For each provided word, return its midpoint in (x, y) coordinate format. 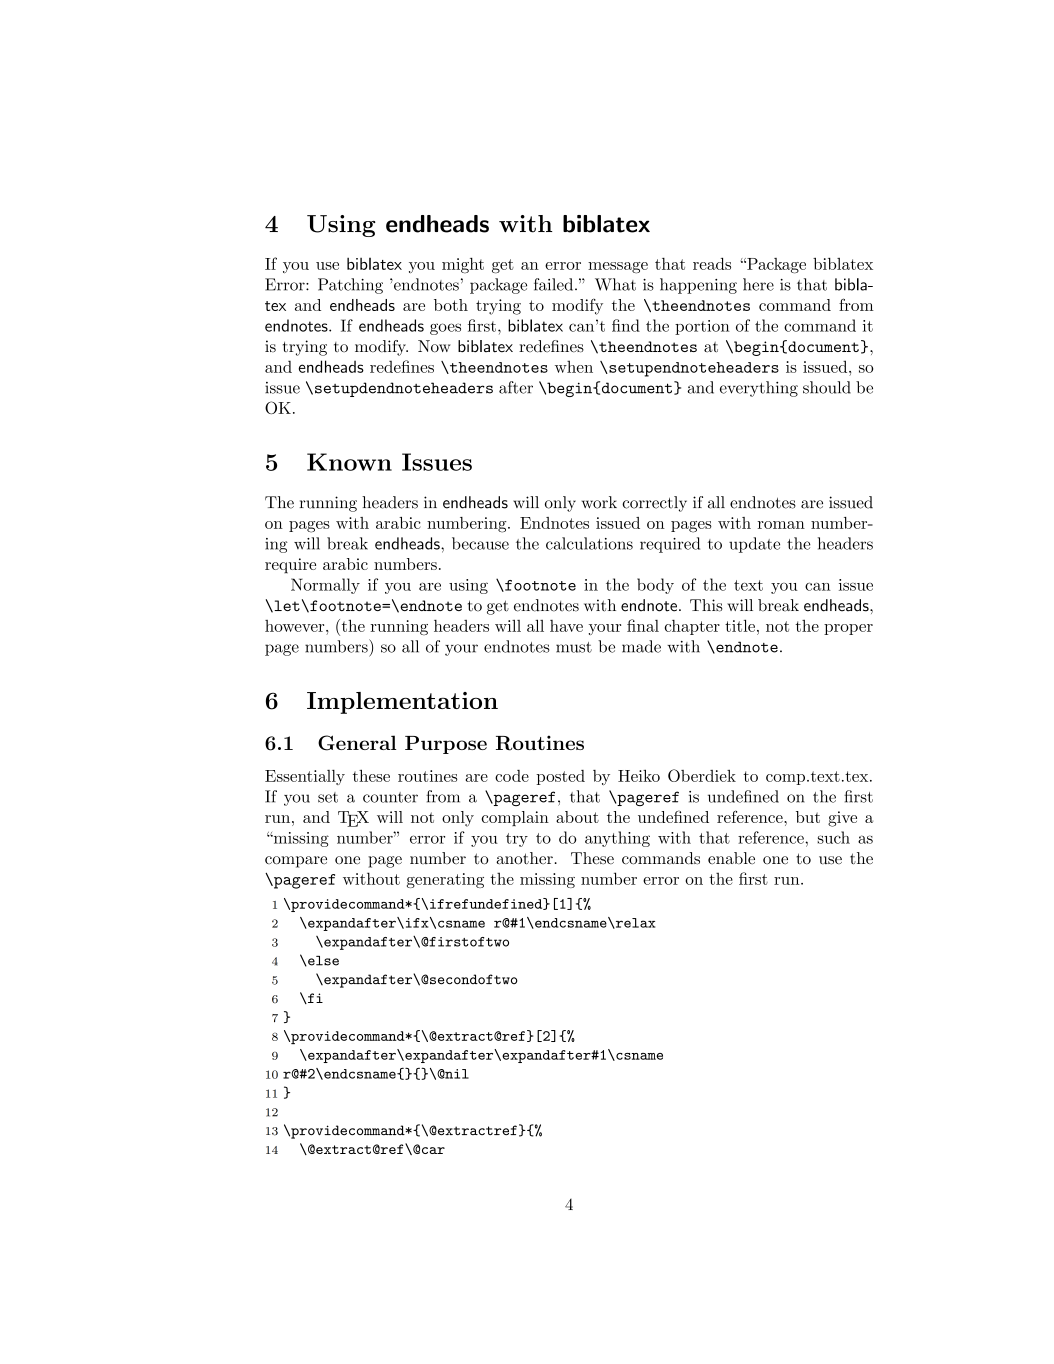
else (322, 961)
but (808, 817)
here (758, 284)
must (574, 647)
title (740, 625)
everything (759, 389)
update (754, 545)
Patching (350, 286)
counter (390, 797)
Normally (325, 586)
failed (555, 284)
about (577, 817)
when (574, 366)
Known (349, 462)
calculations (589, 543)
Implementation (402, 703)
